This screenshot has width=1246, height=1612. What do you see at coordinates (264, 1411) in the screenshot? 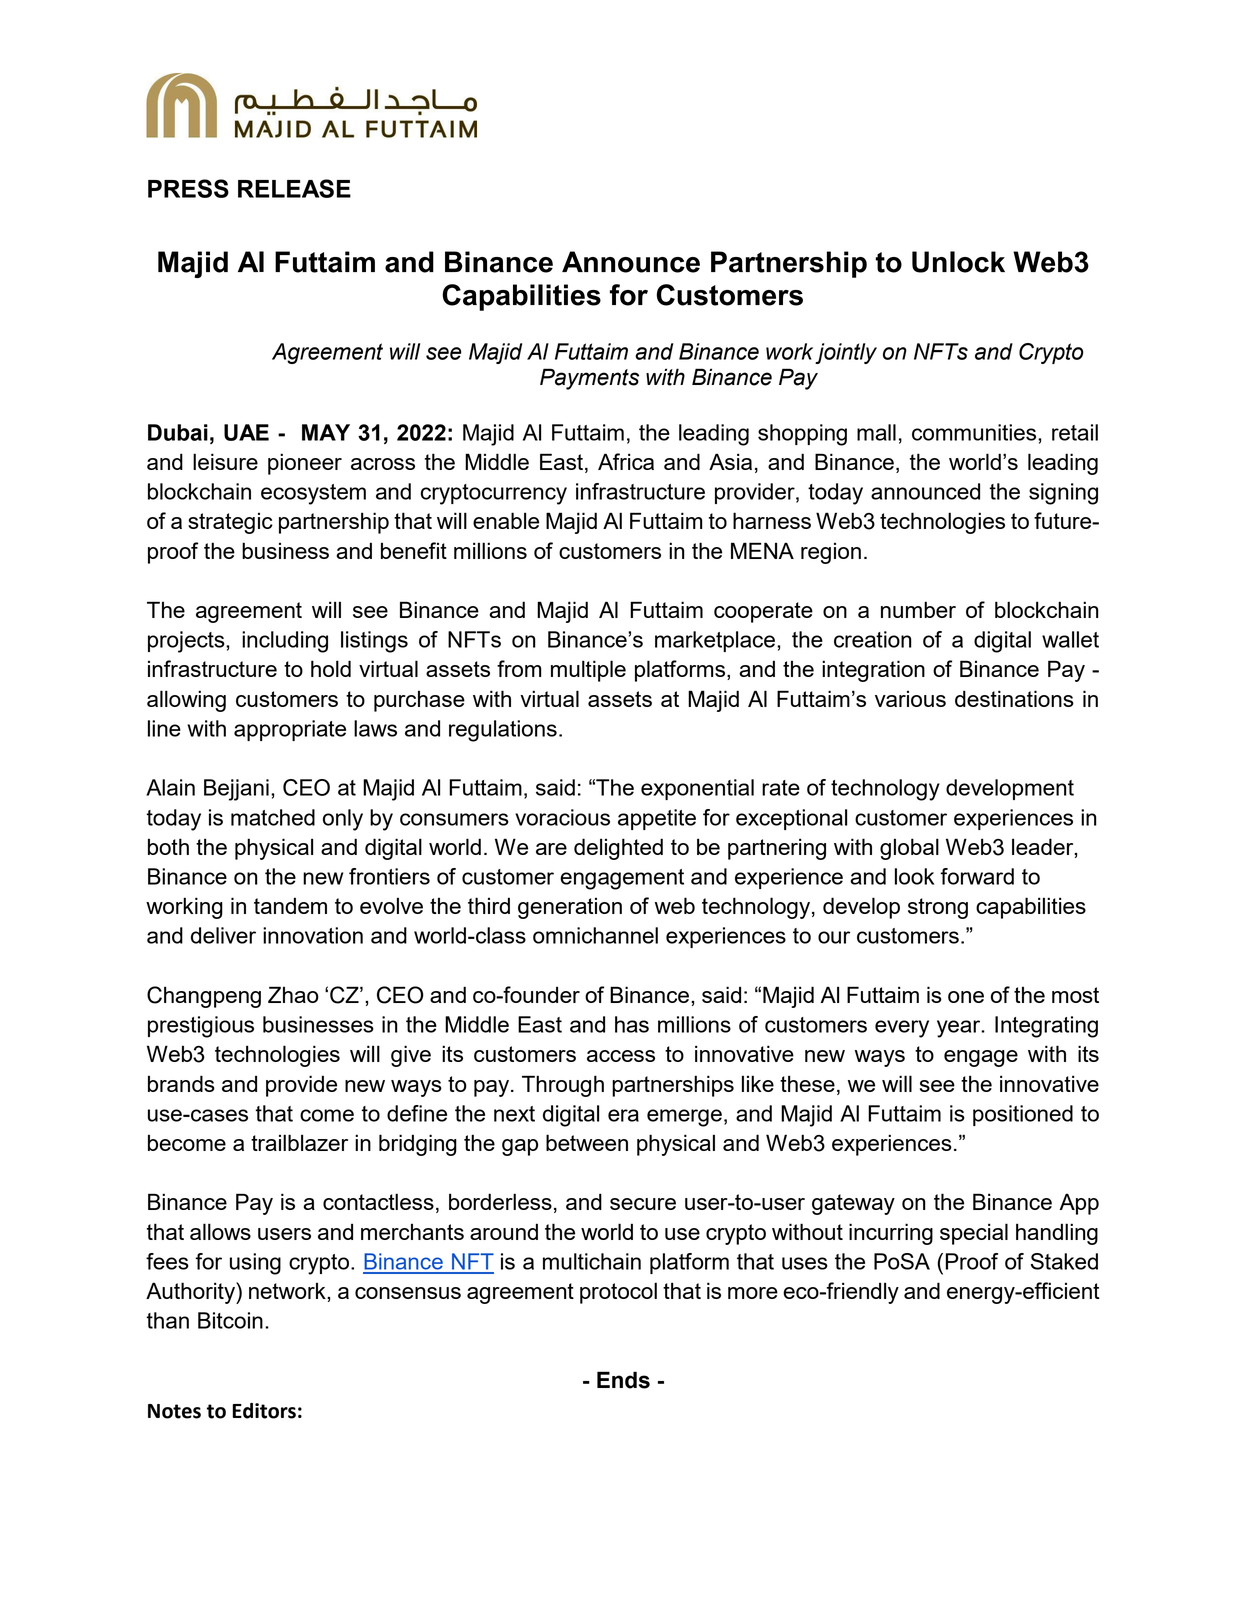
I see `Editors` at bounding box center [264, 1411].
